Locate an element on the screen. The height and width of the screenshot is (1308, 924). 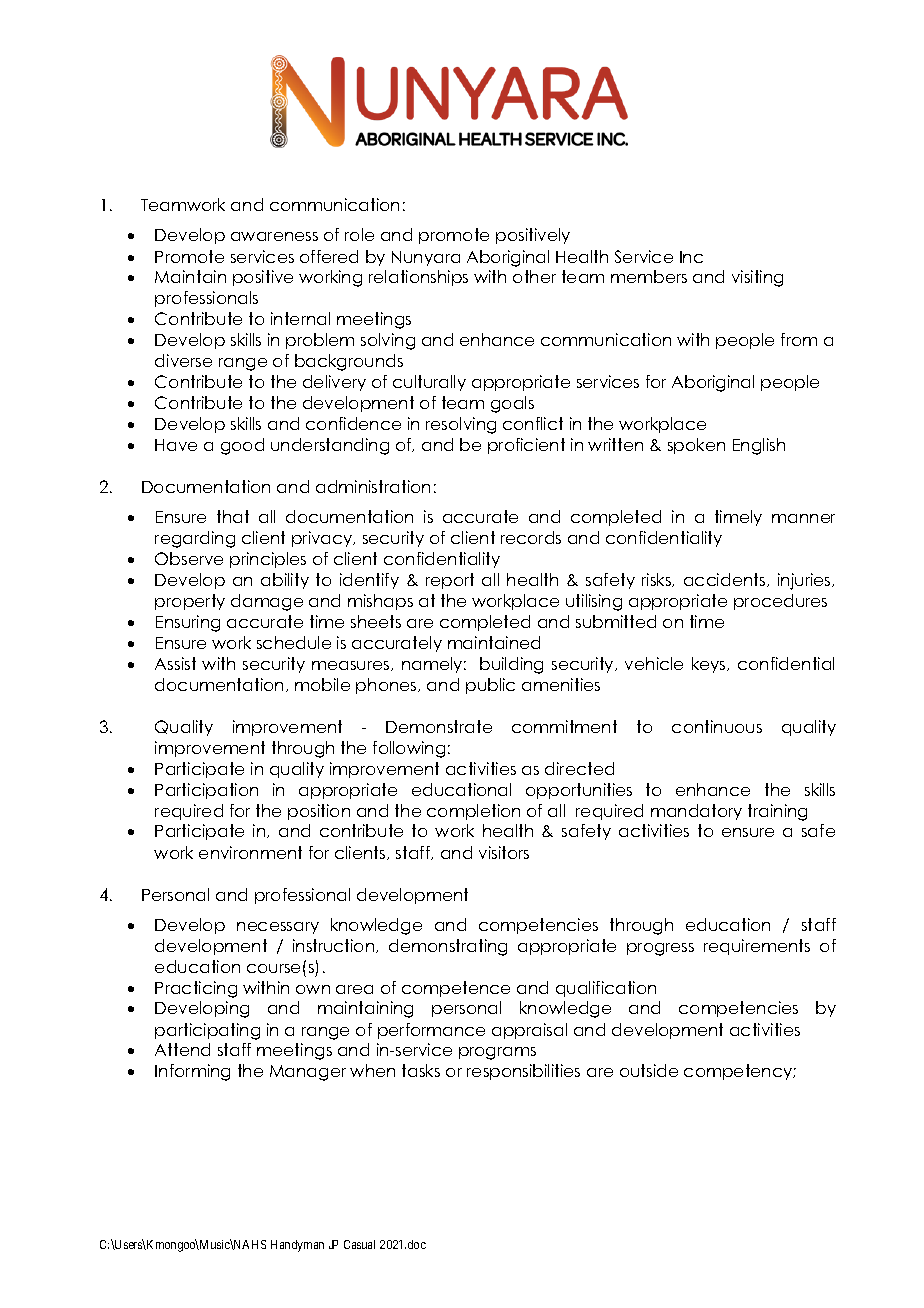
Casual is located at coordinates (359, 1244).
